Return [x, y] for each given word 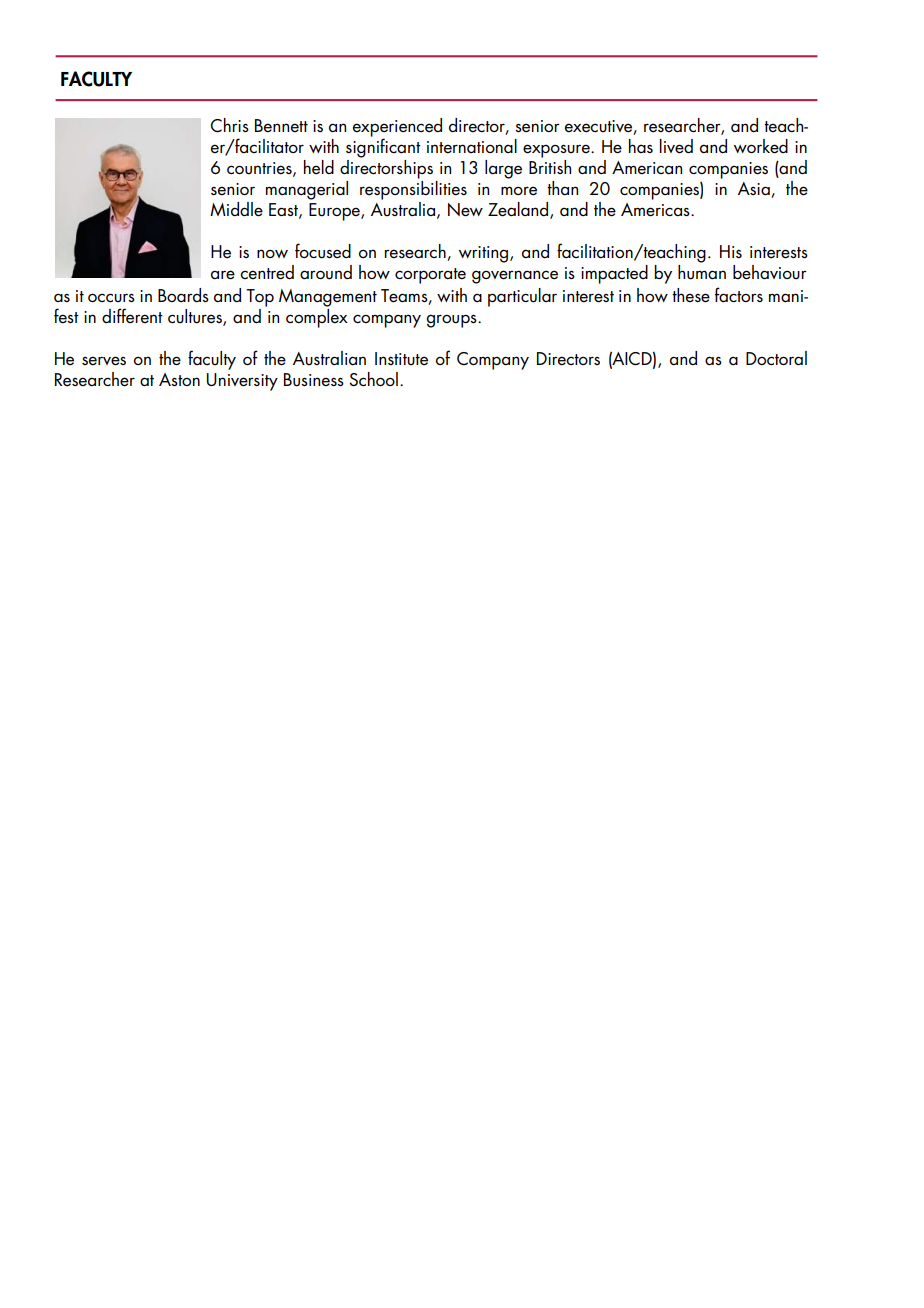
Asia [755, 190]
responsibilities [413, 190]
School [373, 379]
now [272, 253]
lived [676, 146]
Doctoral [776, 358]
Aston [179, 380]
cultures [196, 317]
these [691, 295]
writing [485, 254]
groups [452, 321]
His [731, 251]
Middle [236, 209]
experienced [397, 128]
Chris [229, 125]
